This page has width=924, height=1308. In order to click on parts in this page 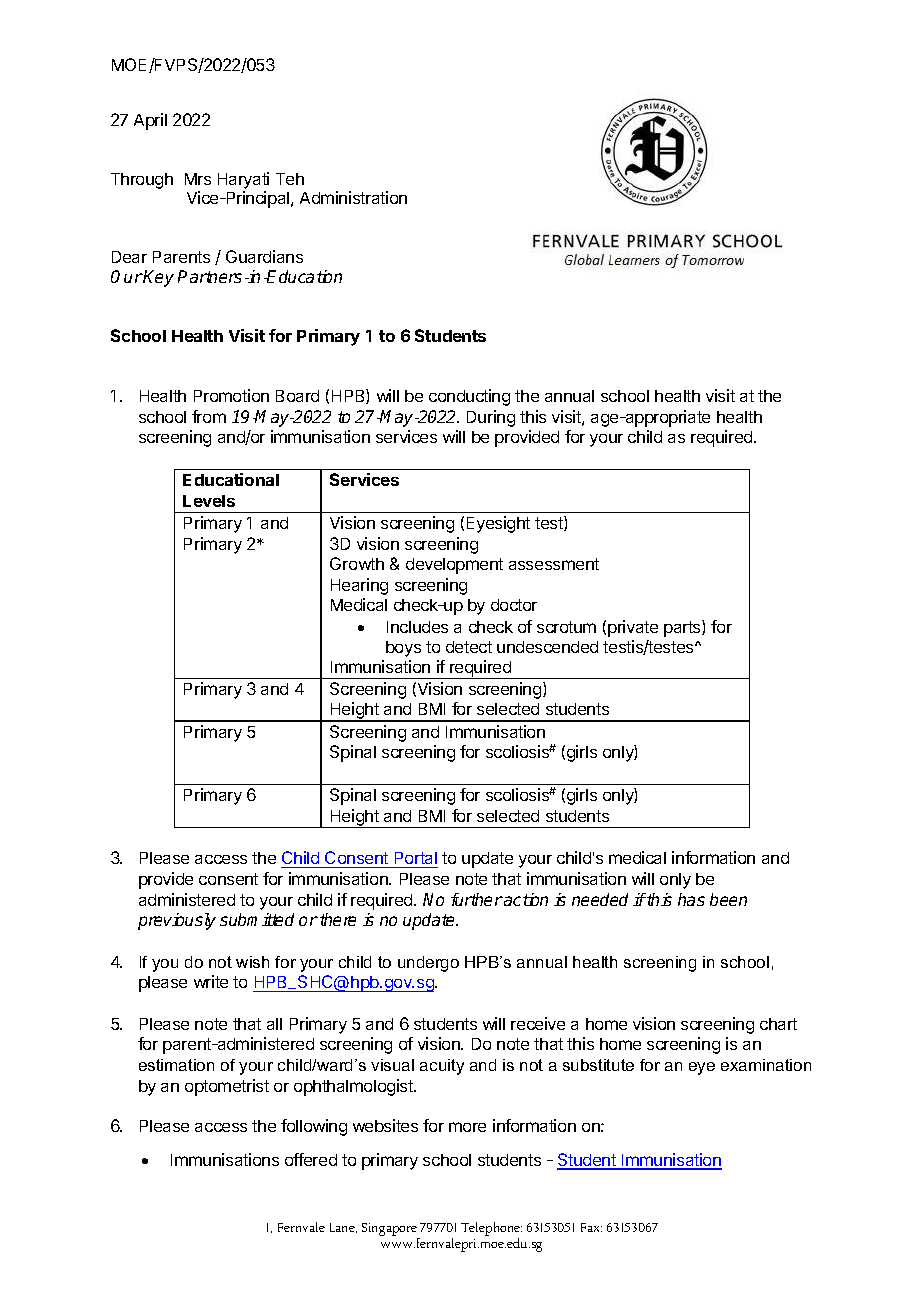, I will do `click(683, 628)`.
